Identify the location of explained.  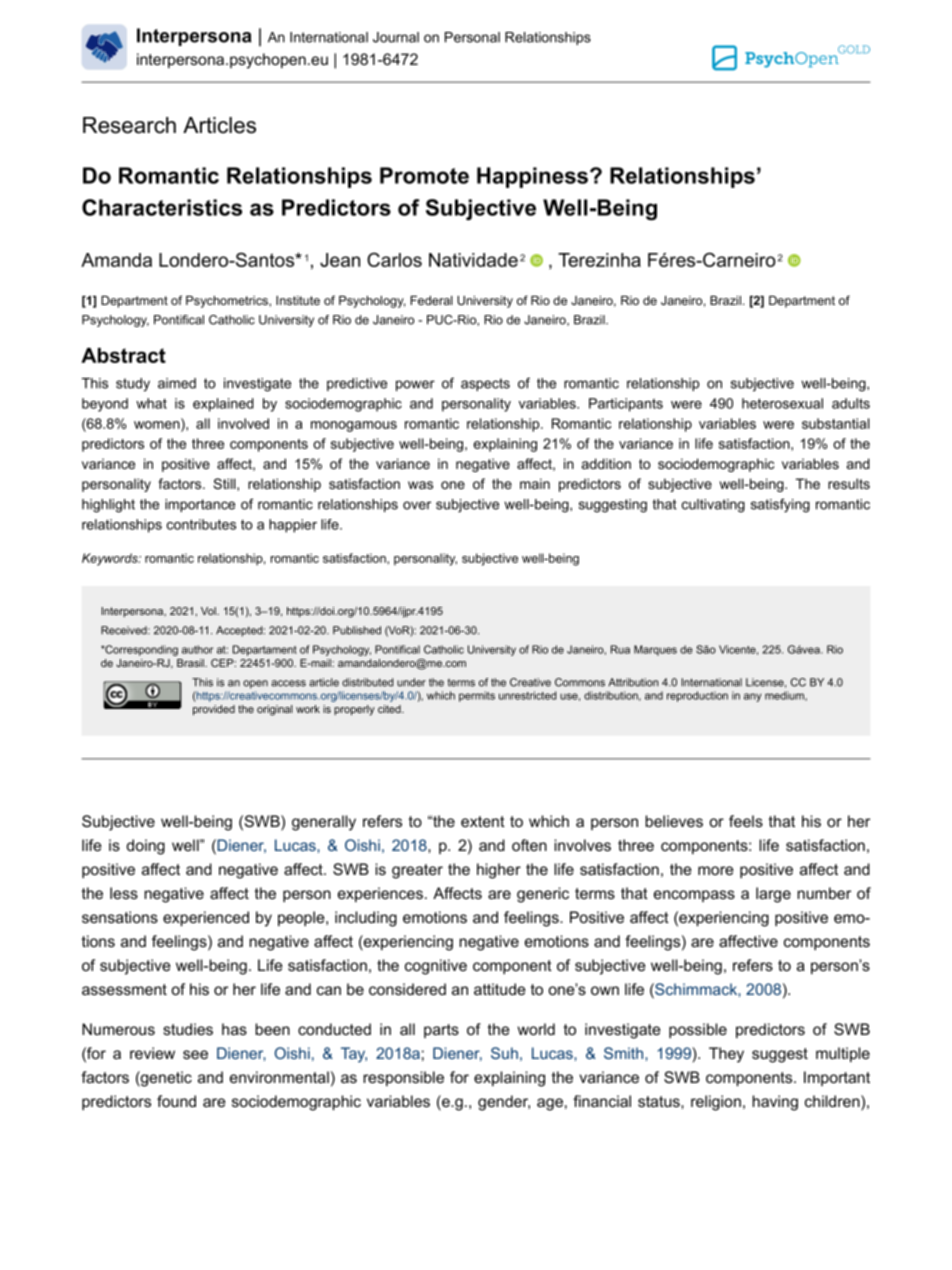
(223, 405).
